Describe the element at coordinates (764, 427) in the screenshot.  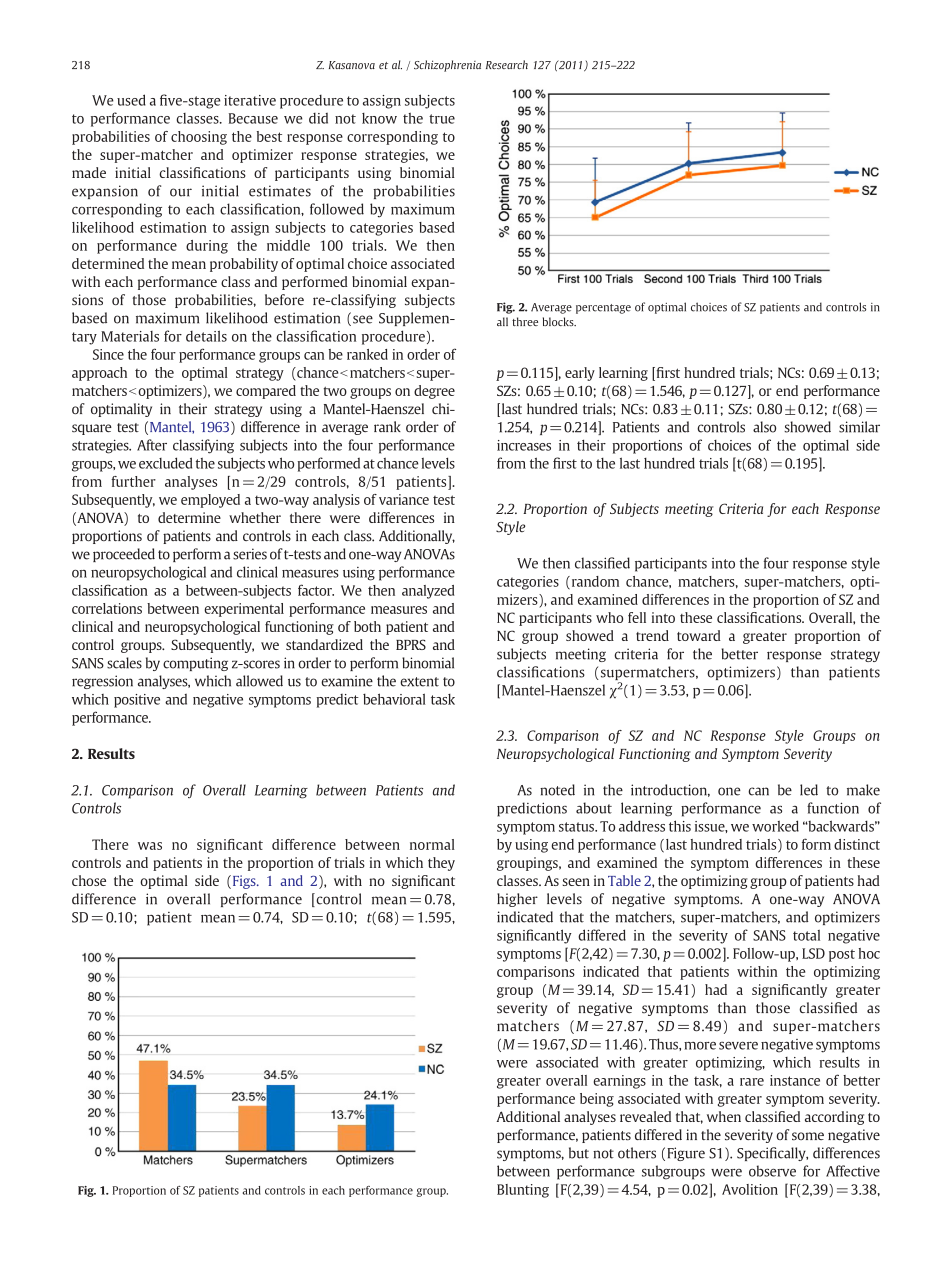
I see `also` at that location.
